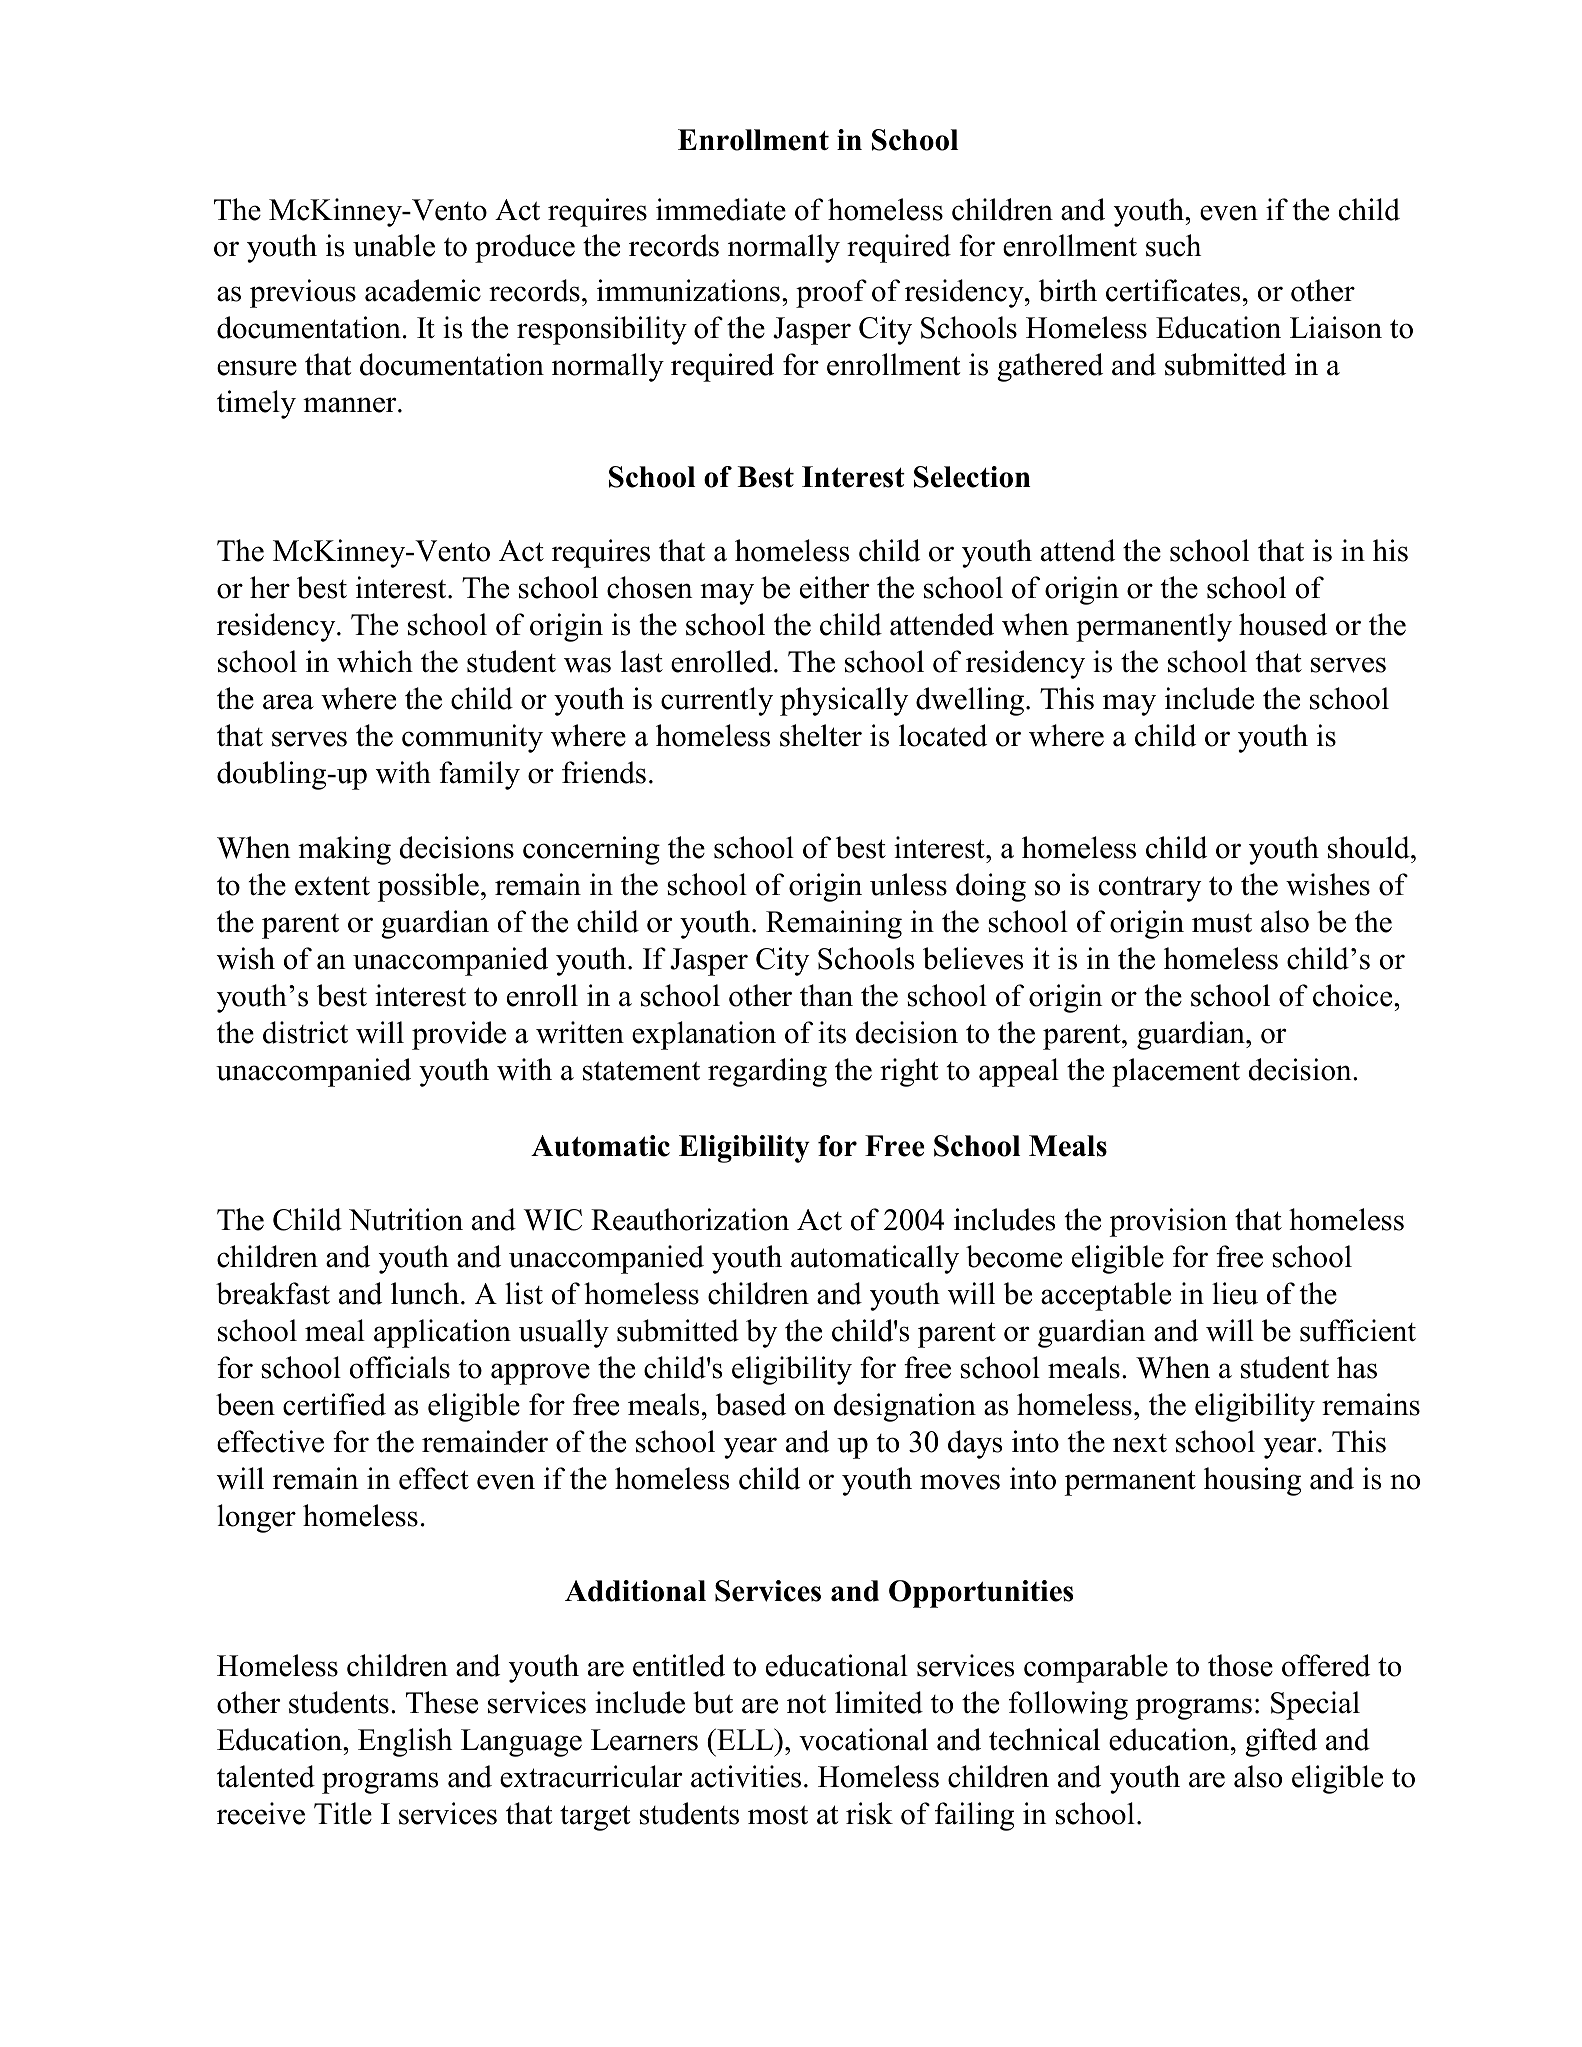 The width and height of the image is (1582, 2047). What do you see at coordinates (835, 587) in the image?
I see `either` at bounding box center [835, 587].
